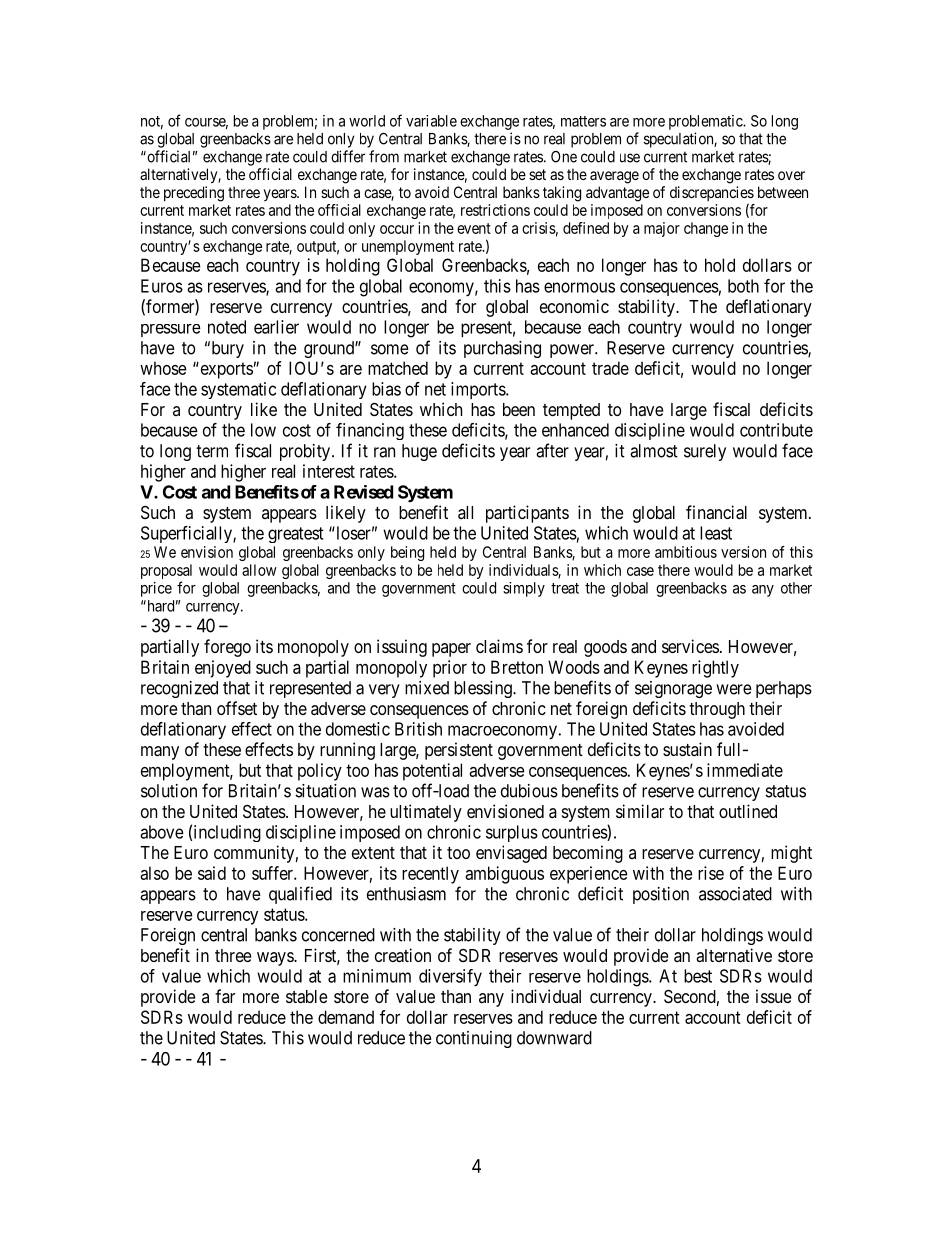  I want to click on solution, so click(169, 791).
